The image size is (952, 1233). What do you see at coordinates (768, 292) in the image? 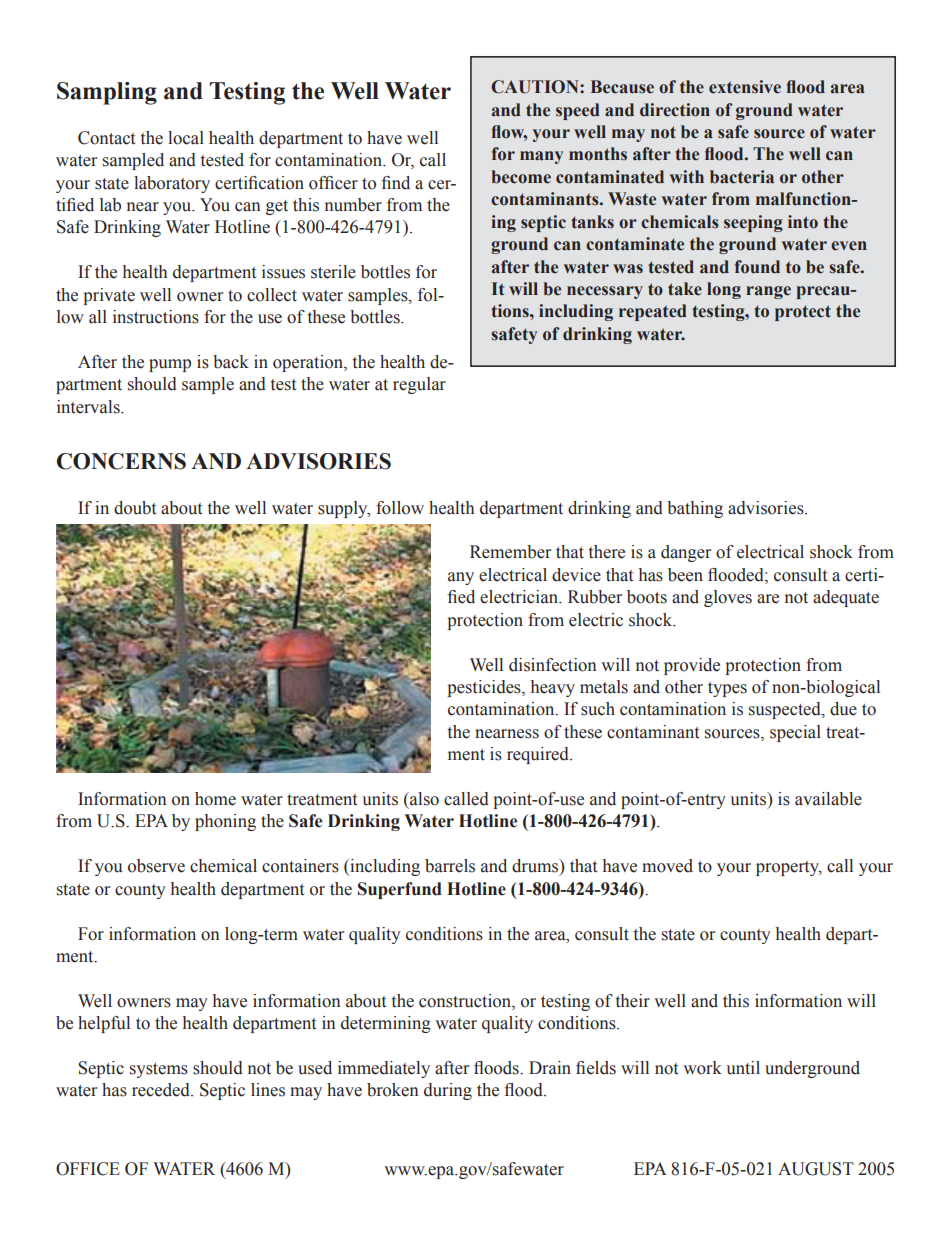
I see `range` at bounding box center [768, 292].
